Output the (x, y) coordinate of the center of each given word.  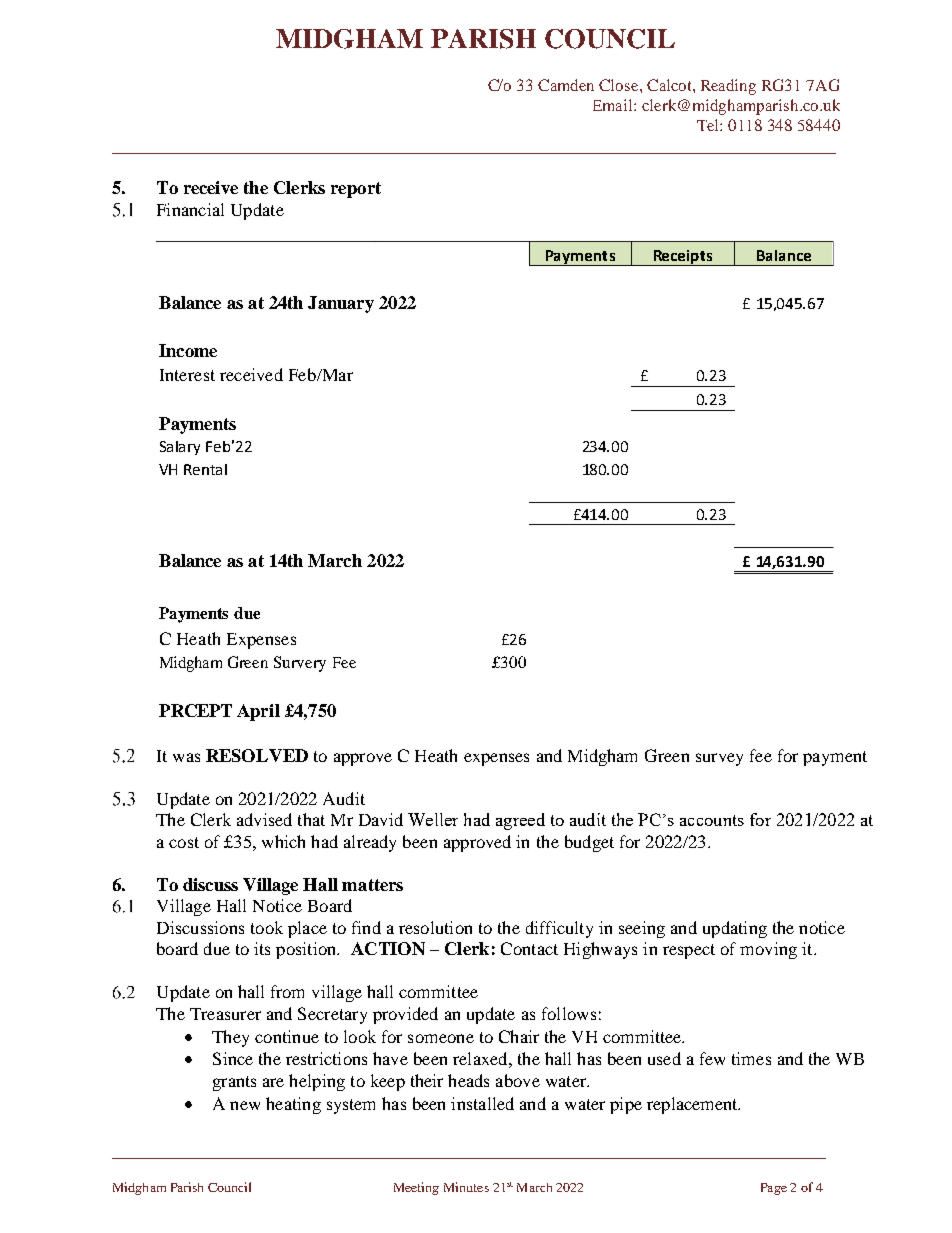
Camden (566, 85)
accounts (712, 820)
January (341, 304)
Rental (205, 469)
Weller (433, 819)
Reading (728, 87)
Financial (190, 209)
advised (264, 819)
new (245, 1105)
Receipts (683, 258)
